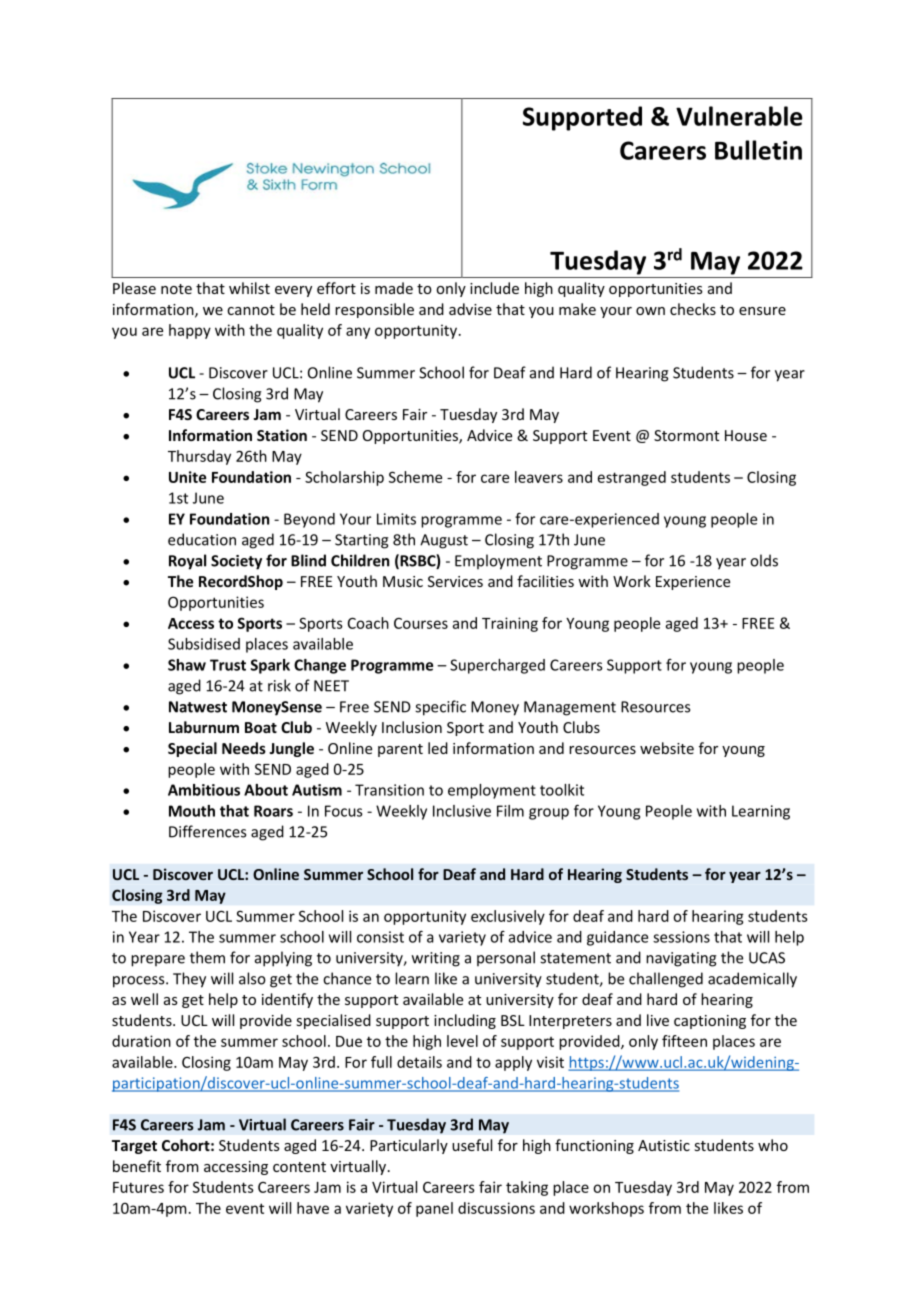 This page has width=924, height=1308. Describe the element at coordinates (739, 116) in the page. I see `Vulnerable` at that location.
